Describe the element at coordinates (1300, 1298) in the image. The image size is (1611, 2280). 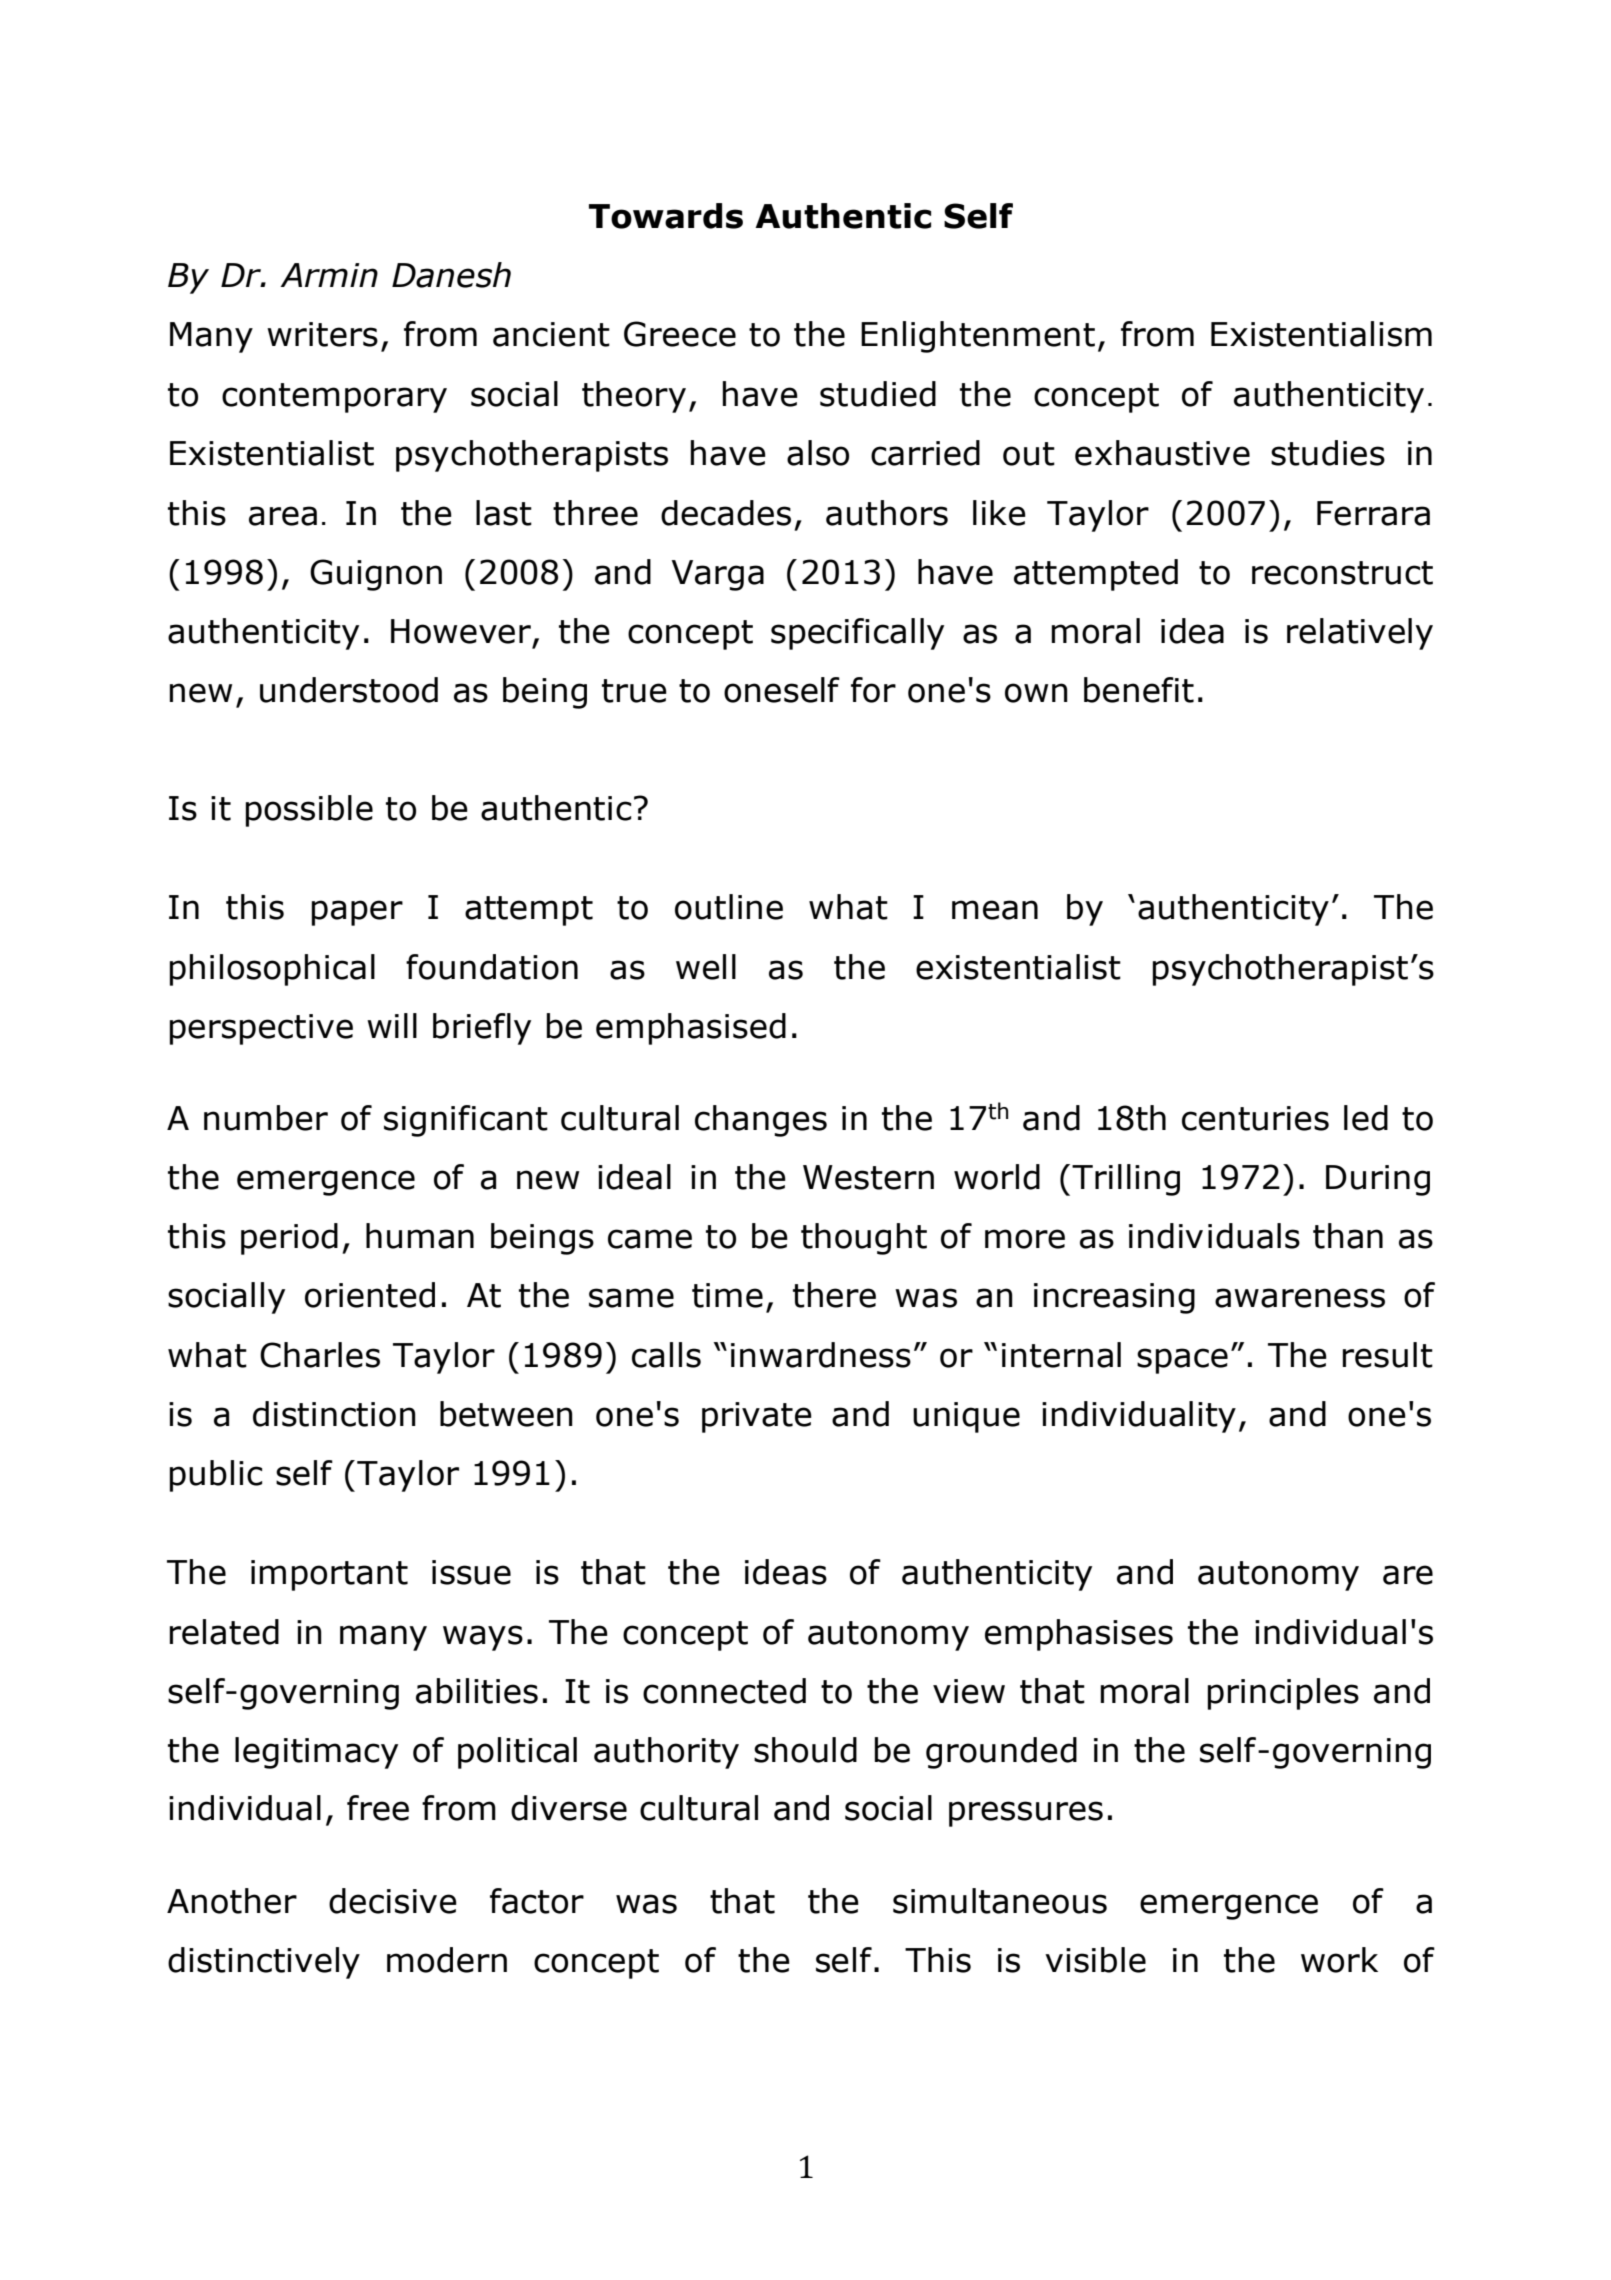
I see `awareness` at that location.
